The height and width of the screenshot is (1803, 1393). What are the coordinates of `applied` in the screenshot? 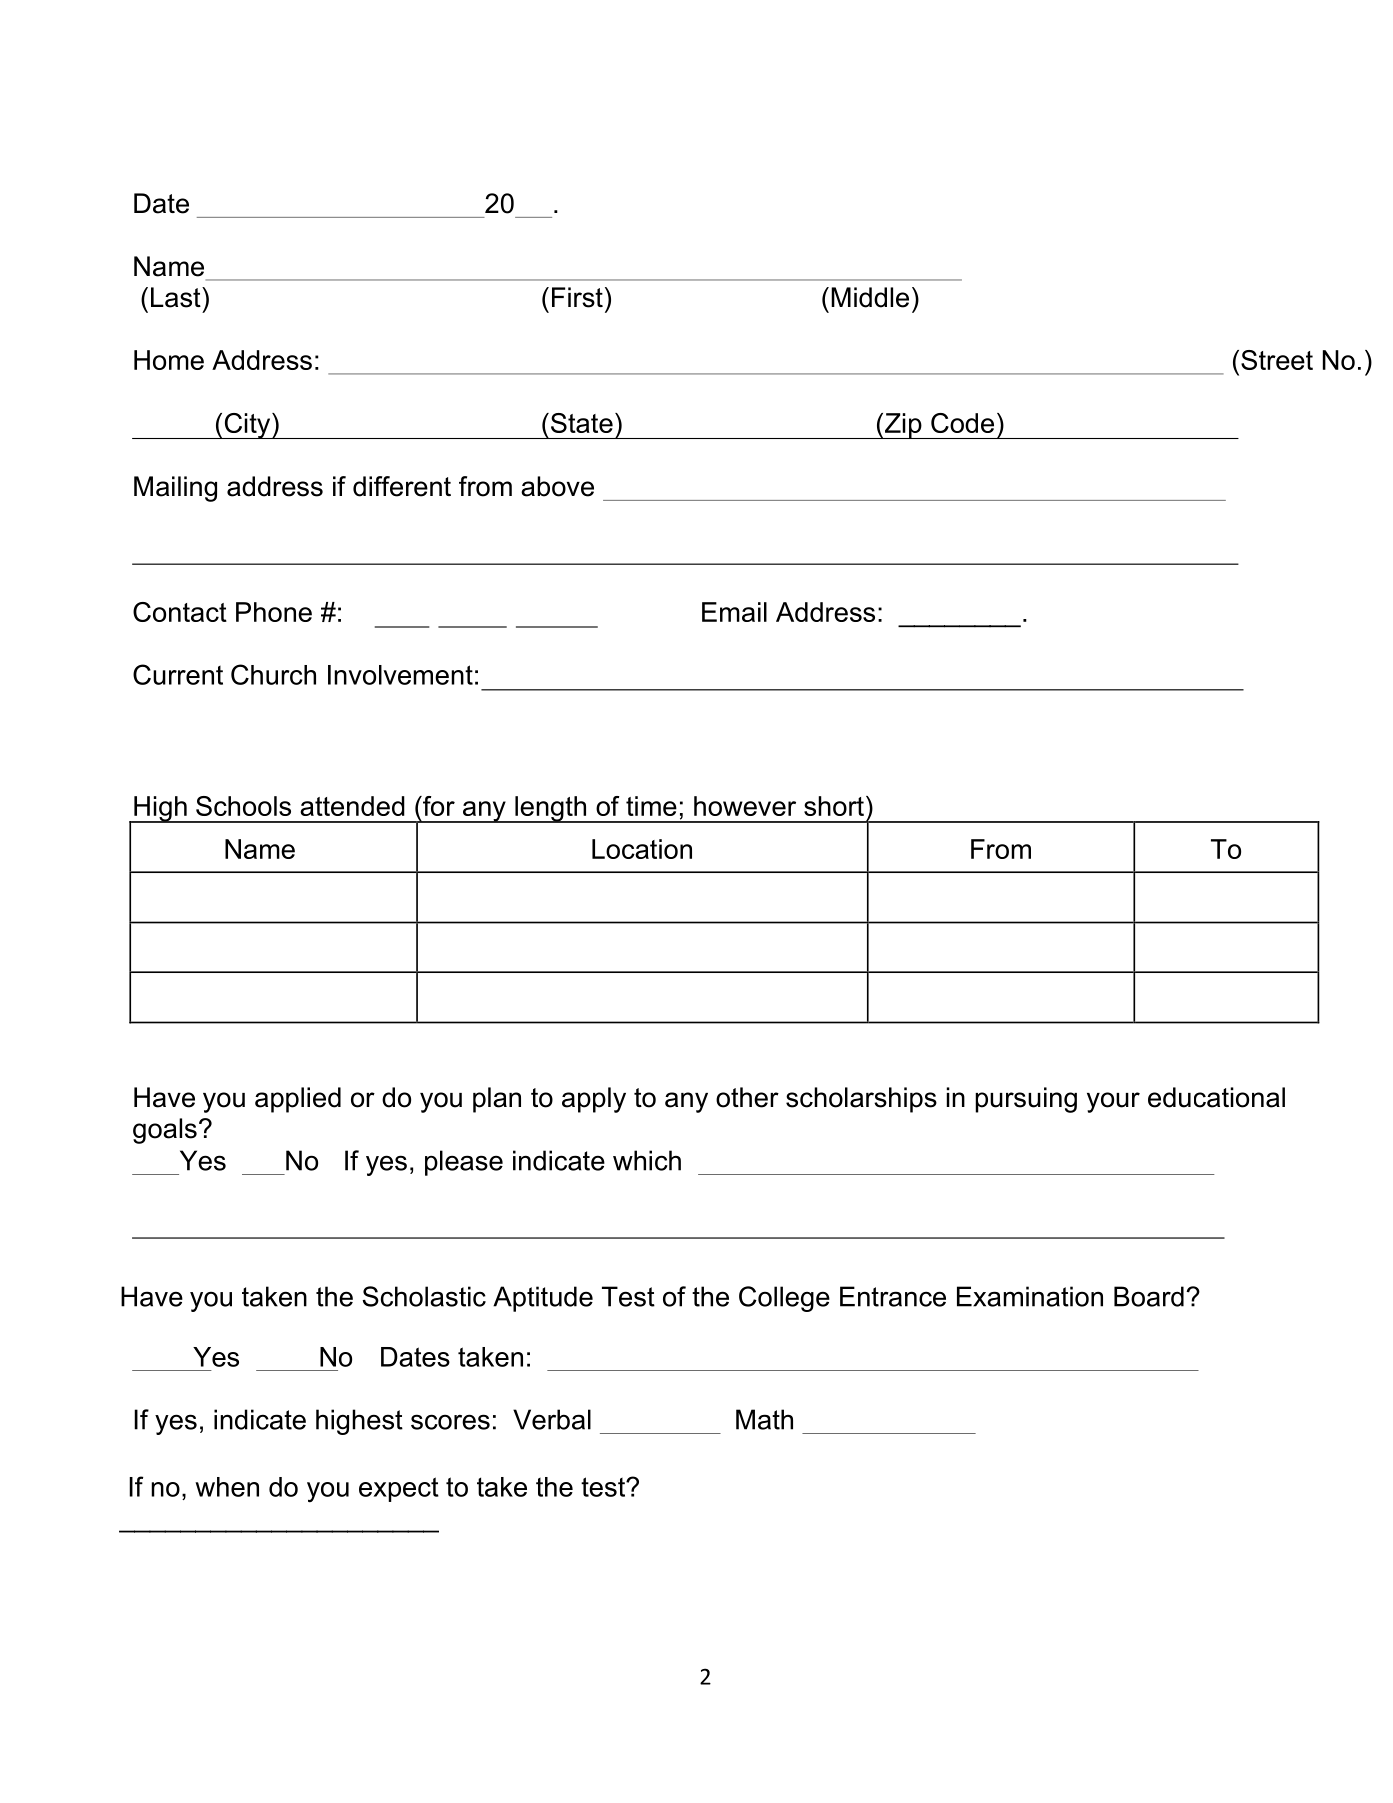 It's located at (298, 1100).
